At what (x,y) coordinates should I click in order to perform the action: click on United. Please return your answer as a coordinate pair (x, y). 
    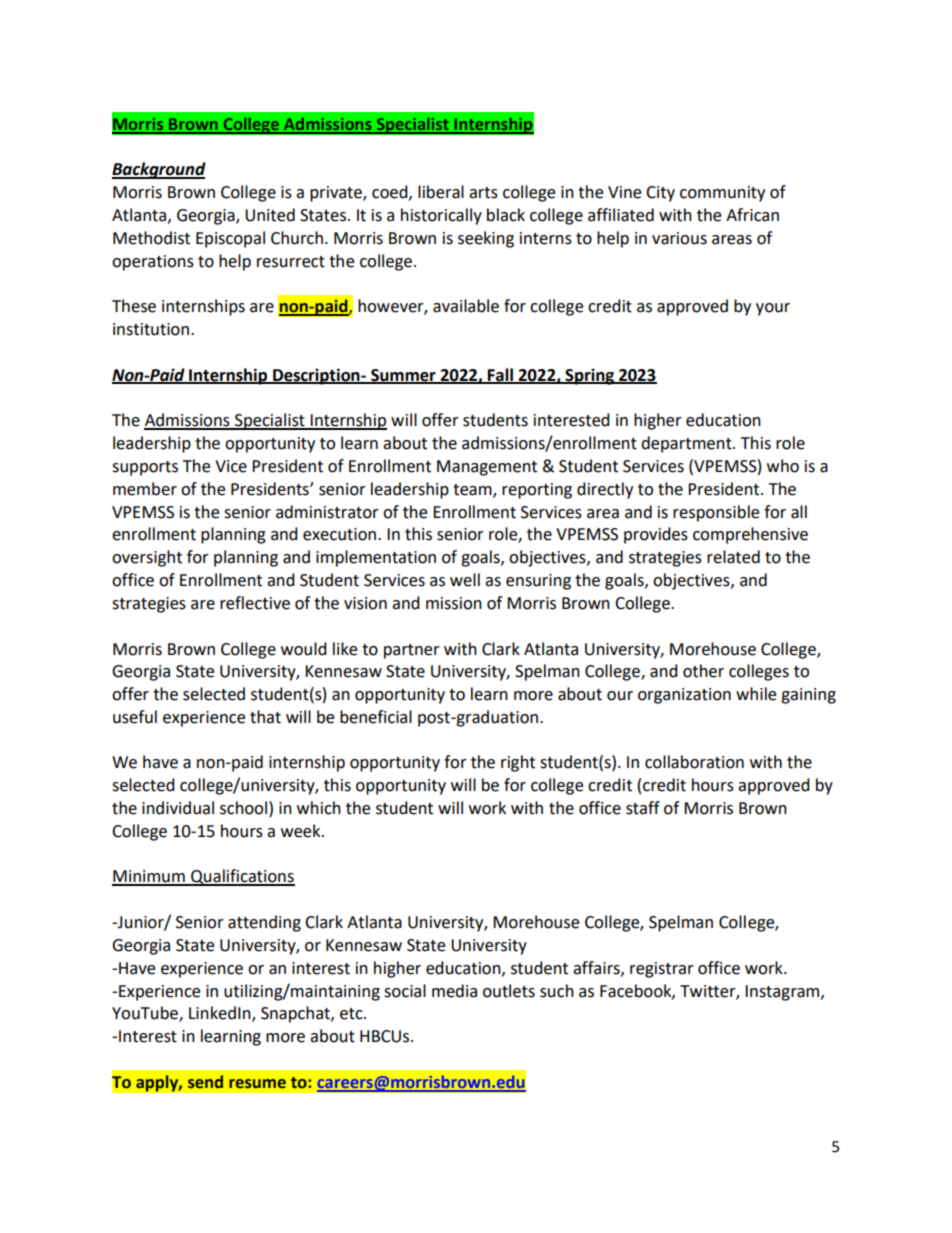
    Looking at the image, I should click on (270, 215).
